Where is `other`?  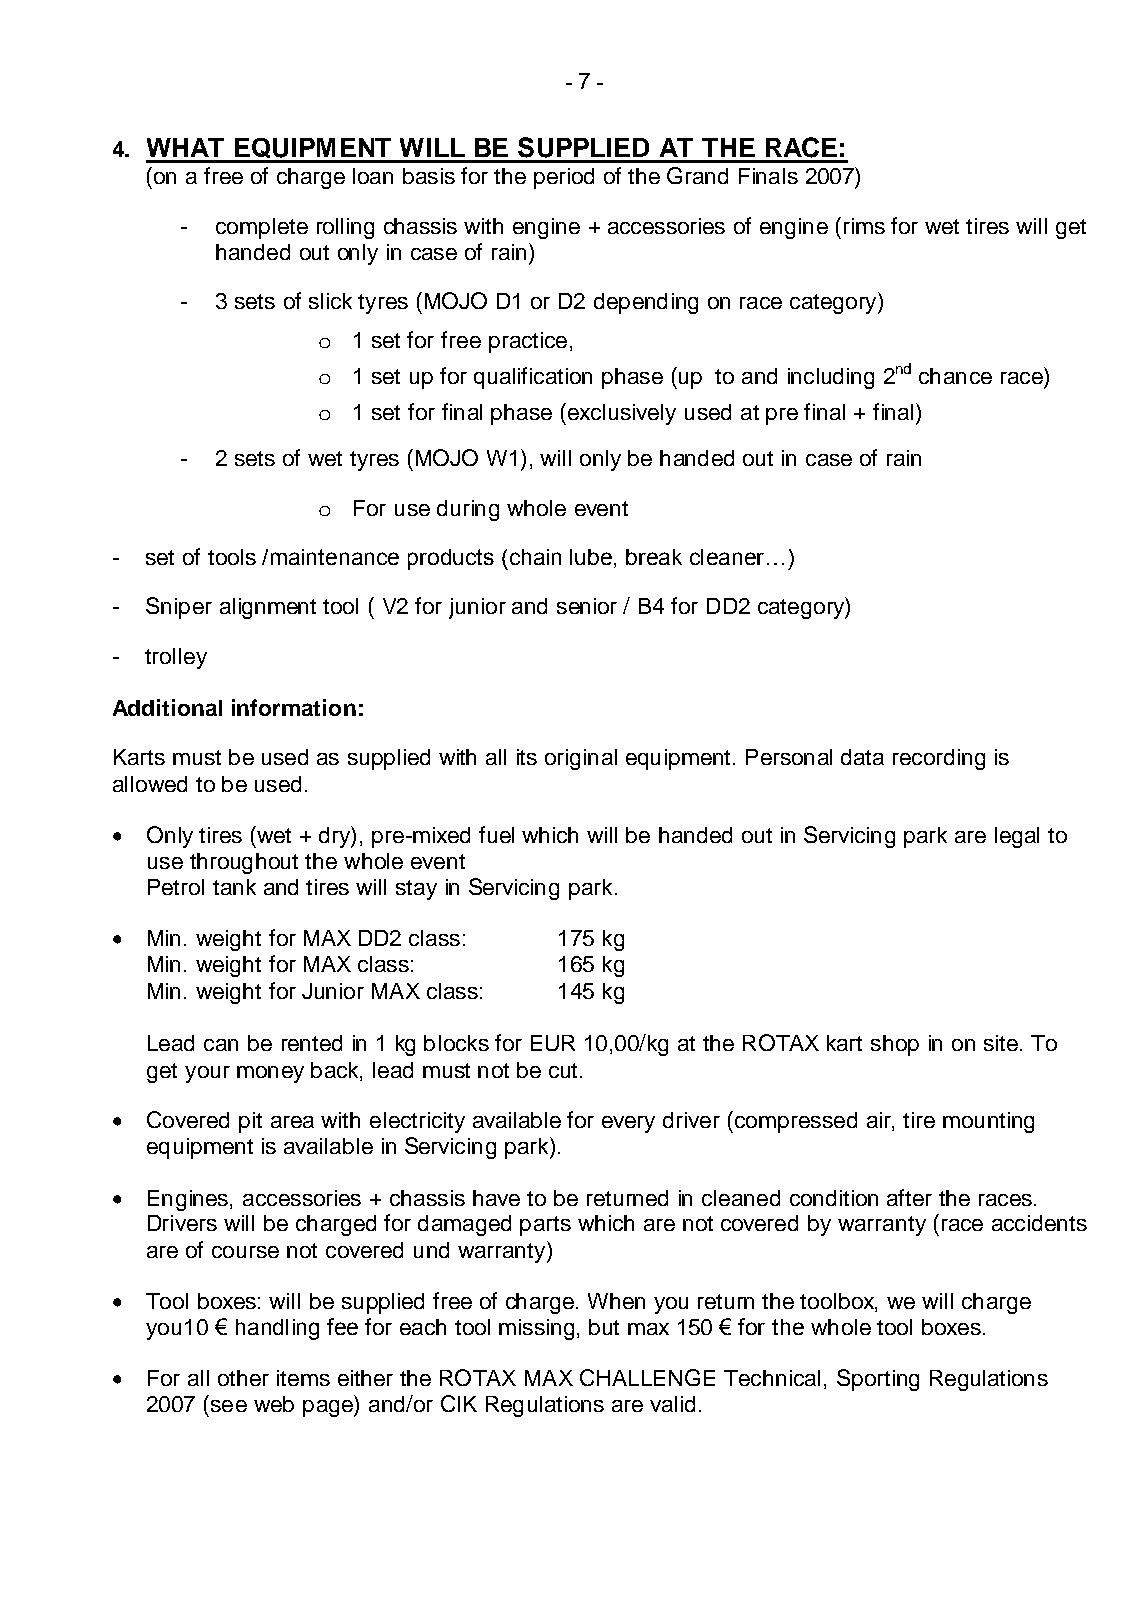 other is located at coordinates (243, 1378).
